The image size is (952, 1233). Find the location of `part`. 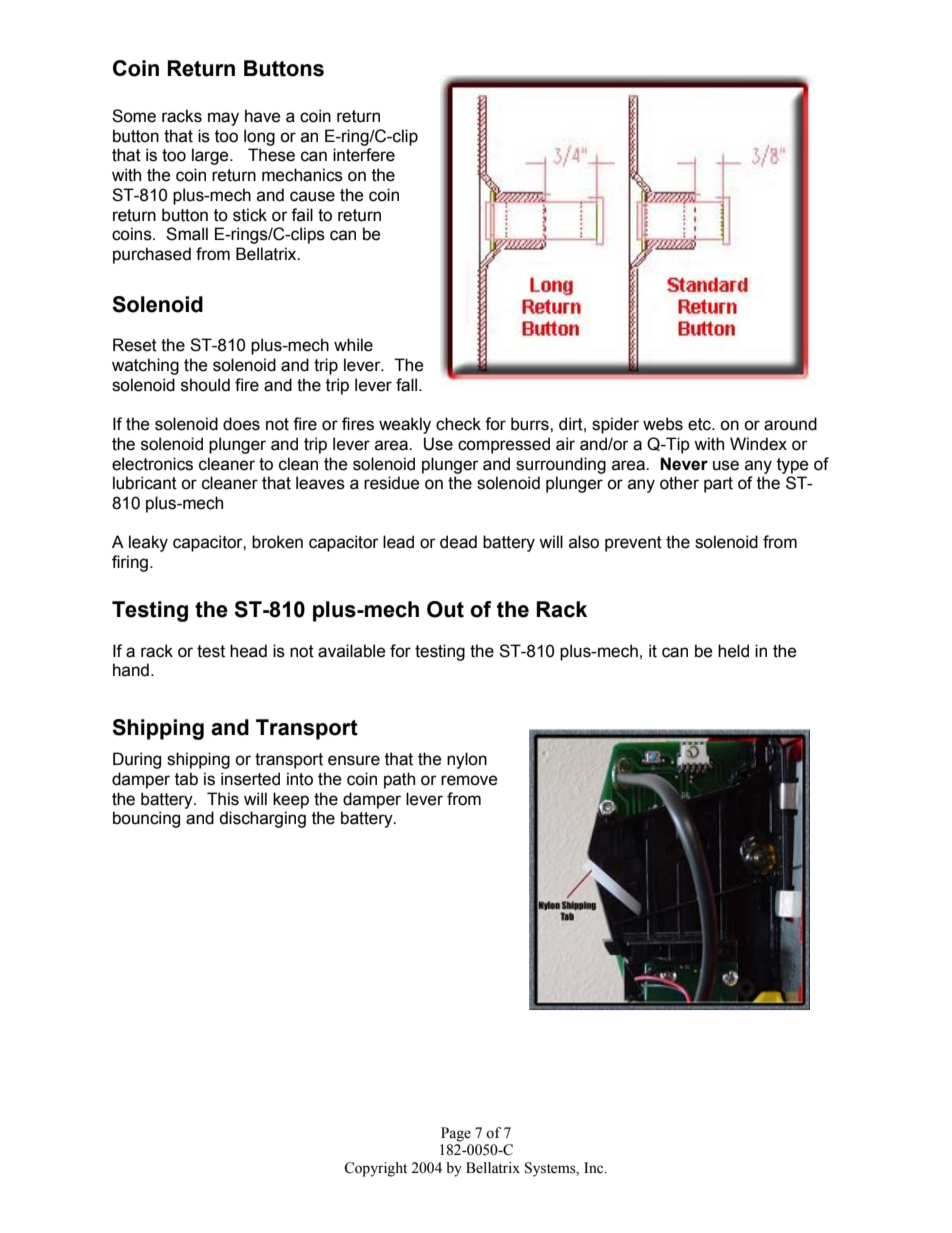

part is located at coordinates (718, 485).
